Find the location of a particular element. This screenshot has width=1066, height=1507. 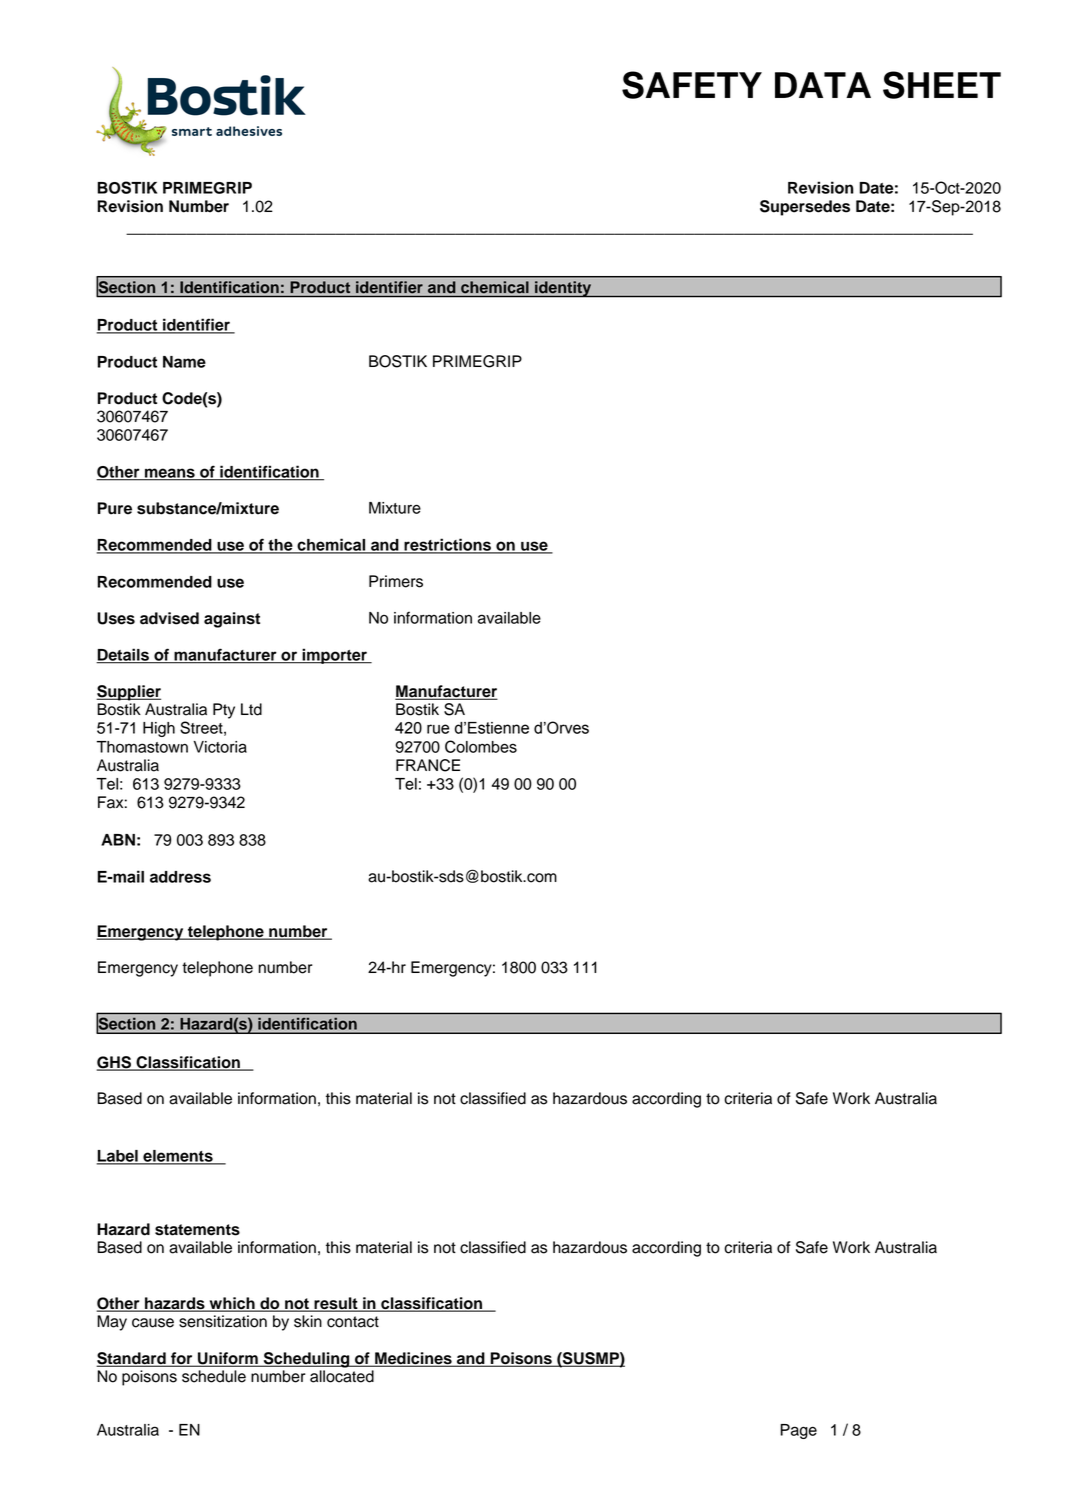

Name is located at coordinates (184, 362).
